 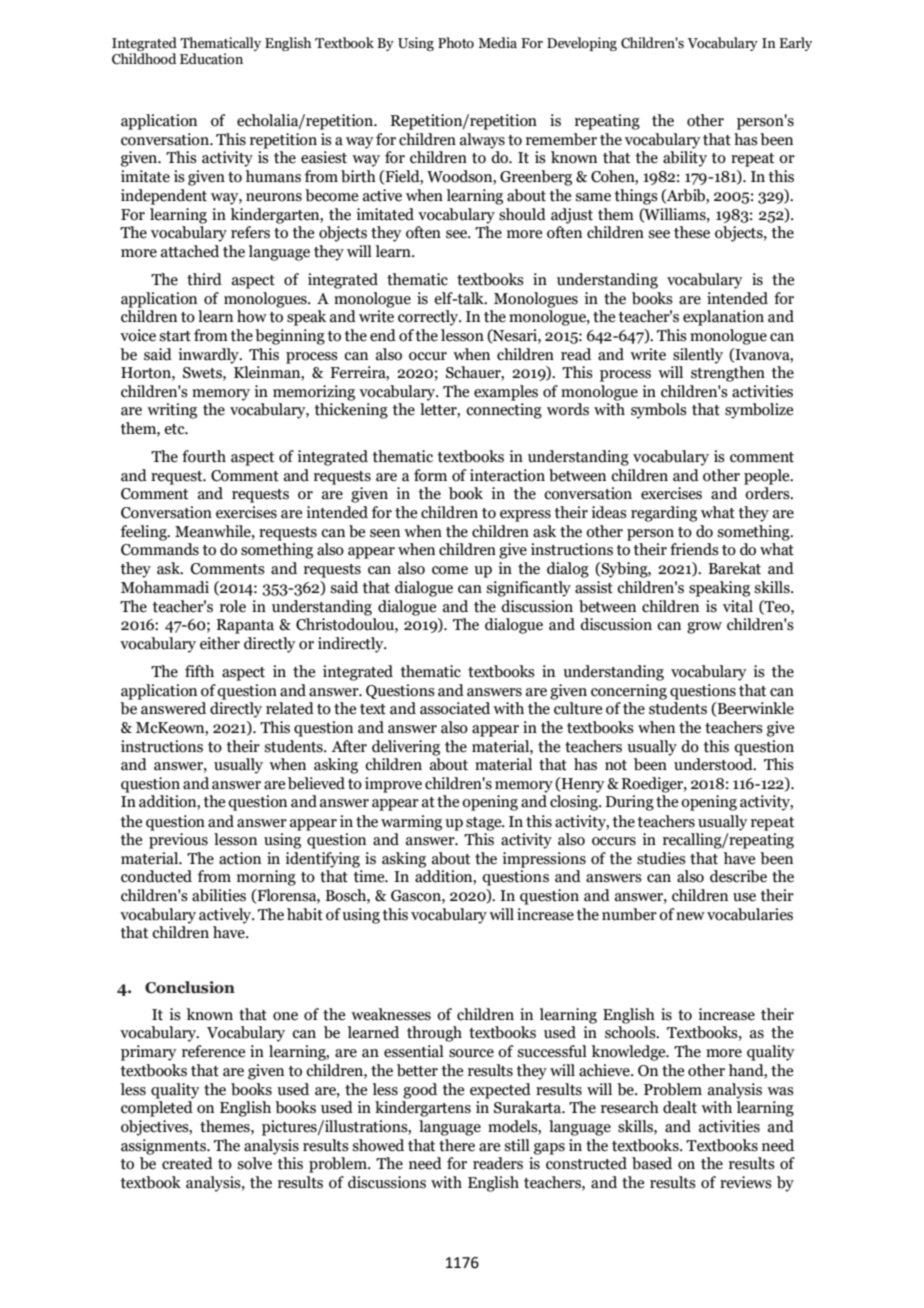 I want to click on created, so click(x=187, y=1163).
